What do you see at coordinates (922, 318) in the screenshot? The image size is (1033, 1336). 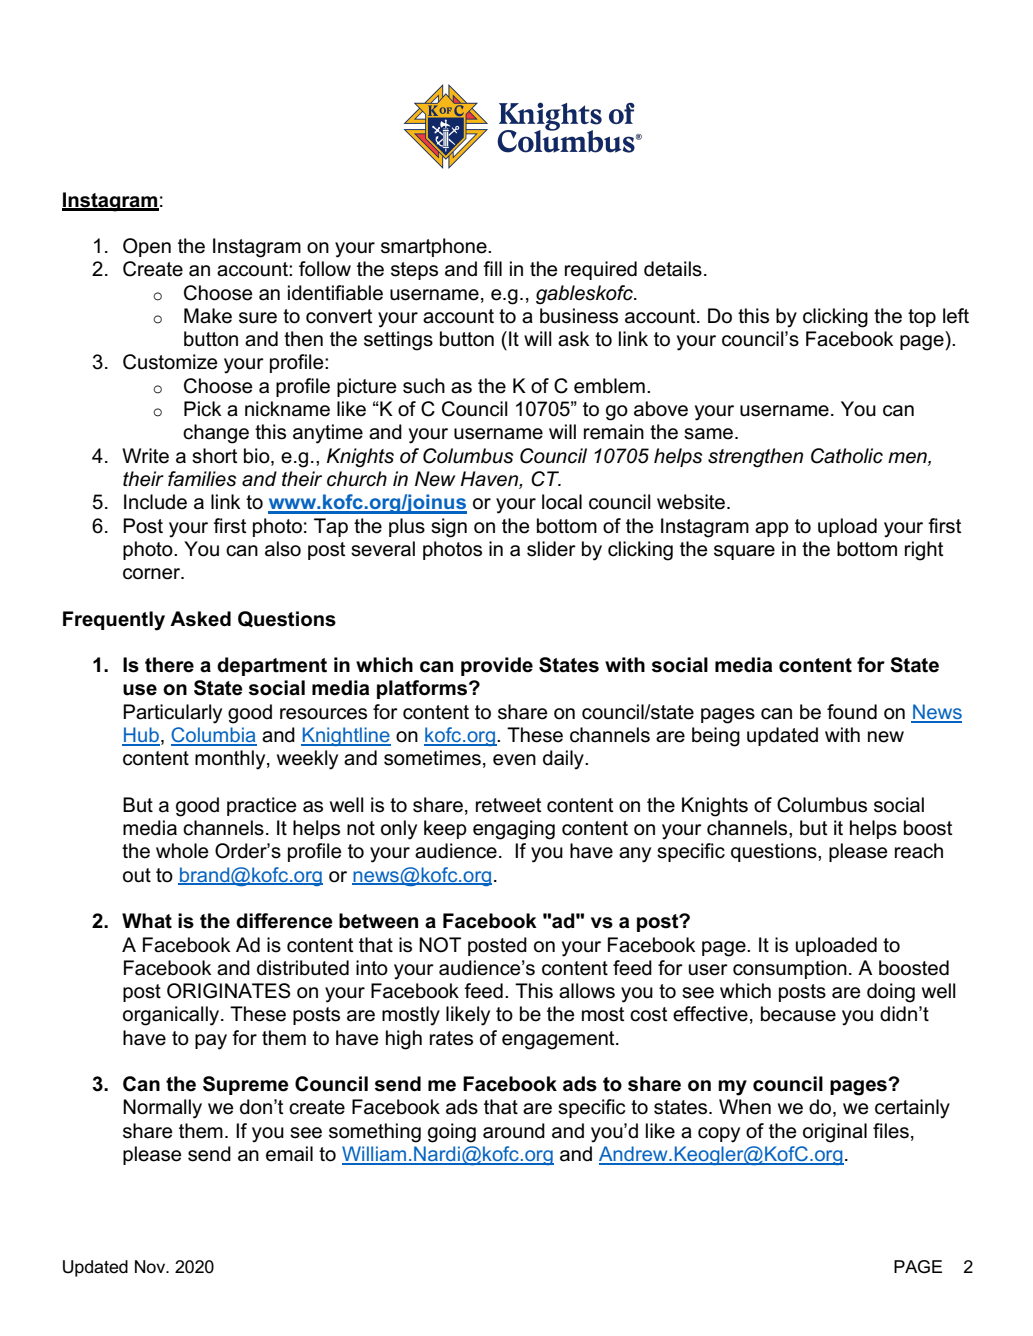 I see `top` at bounding box center [922, 318].
